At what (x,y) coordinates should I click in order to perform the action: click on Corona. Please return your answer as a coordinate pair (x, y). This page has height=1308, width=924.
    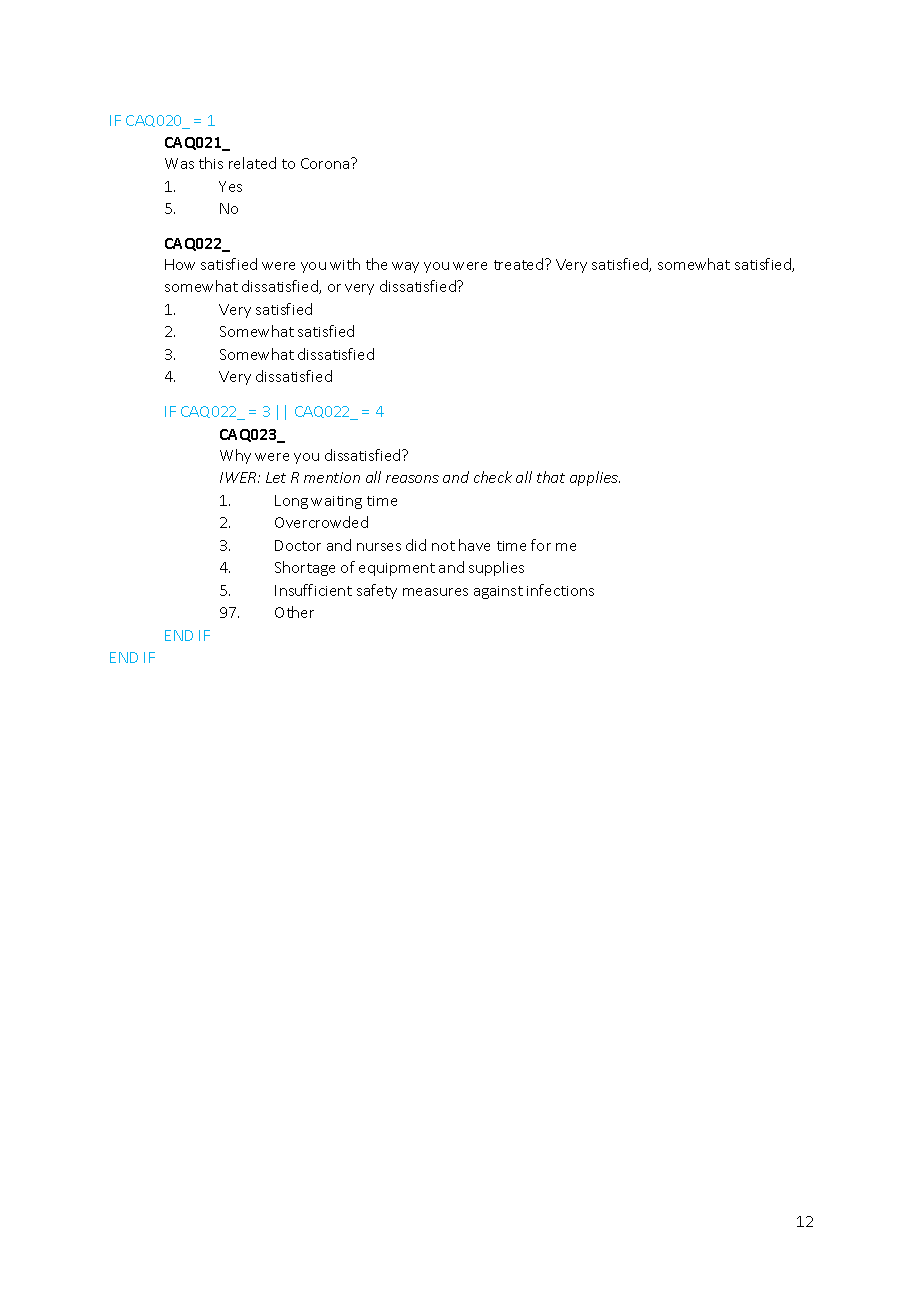
    Looking at the image, I should click on (326, 163).
